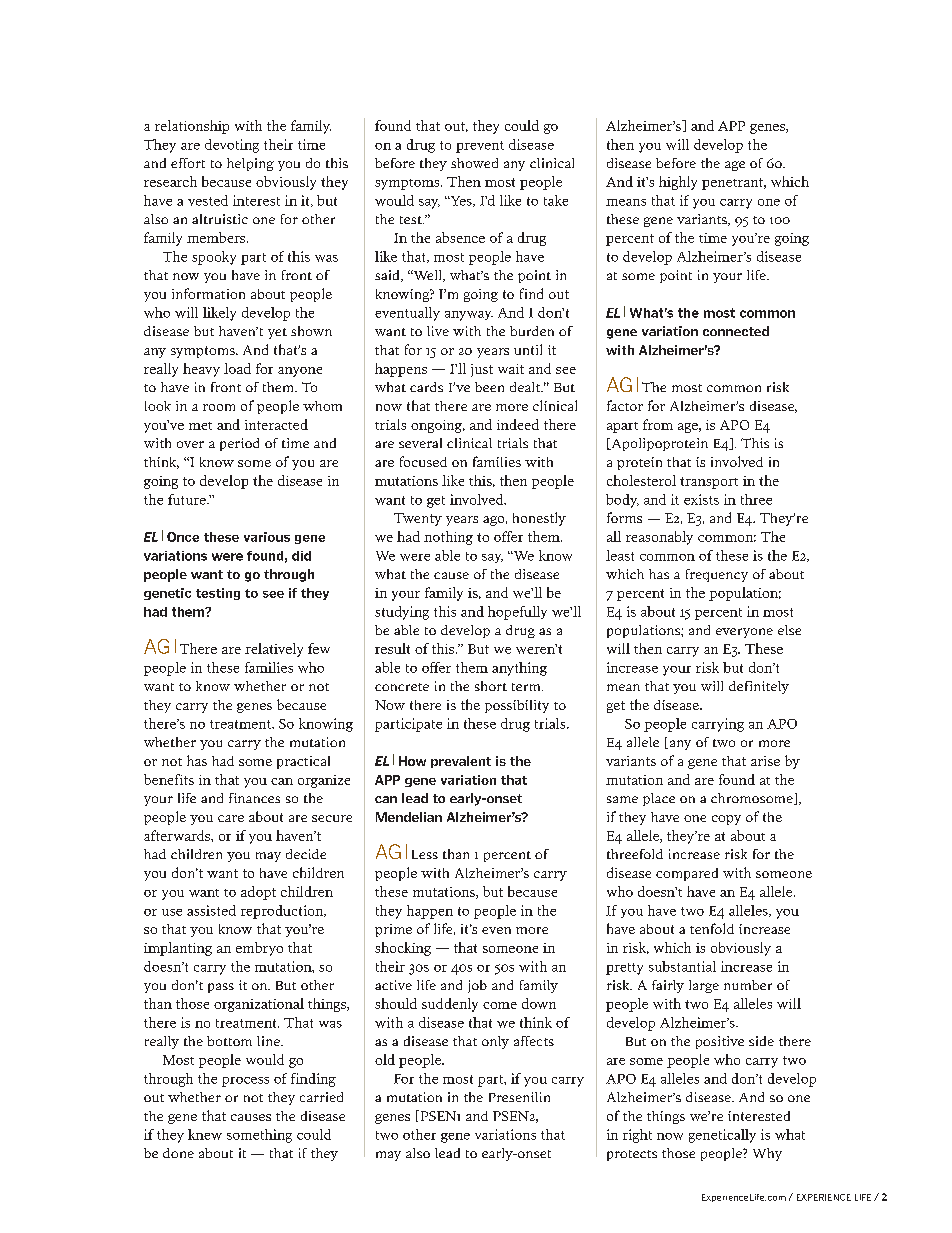 The width and height of the screenshot is (952, 1233). I want to click on hopefully, so click(517, 613).
